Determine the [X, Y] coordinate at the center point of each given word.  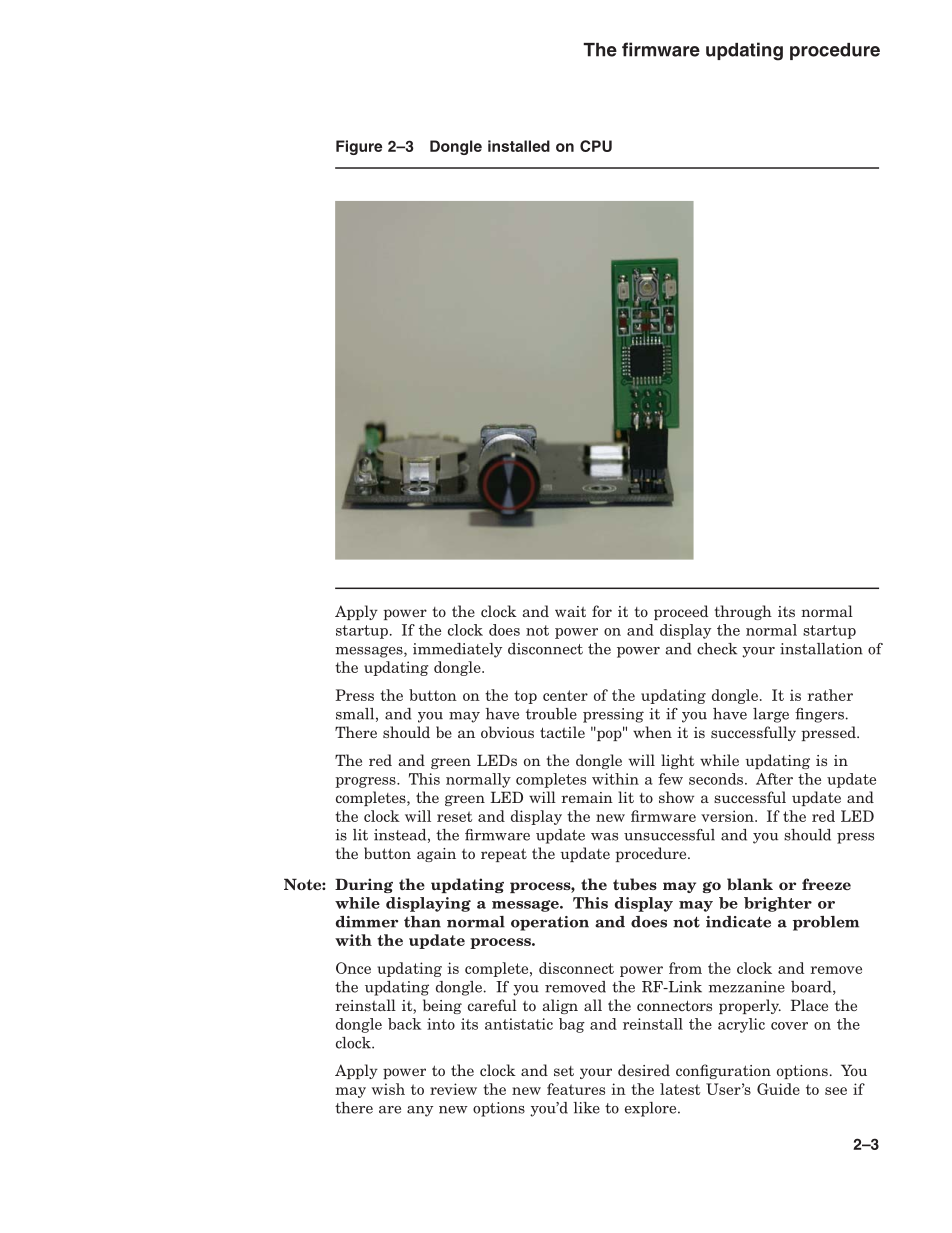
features [576, 1089]
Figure [359, 147]
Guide [778, 1089]
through [743, 612]
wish [388, 1089]
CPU [596, 146]
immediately [457, 650]
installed [519, 146]
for [602, 611]
